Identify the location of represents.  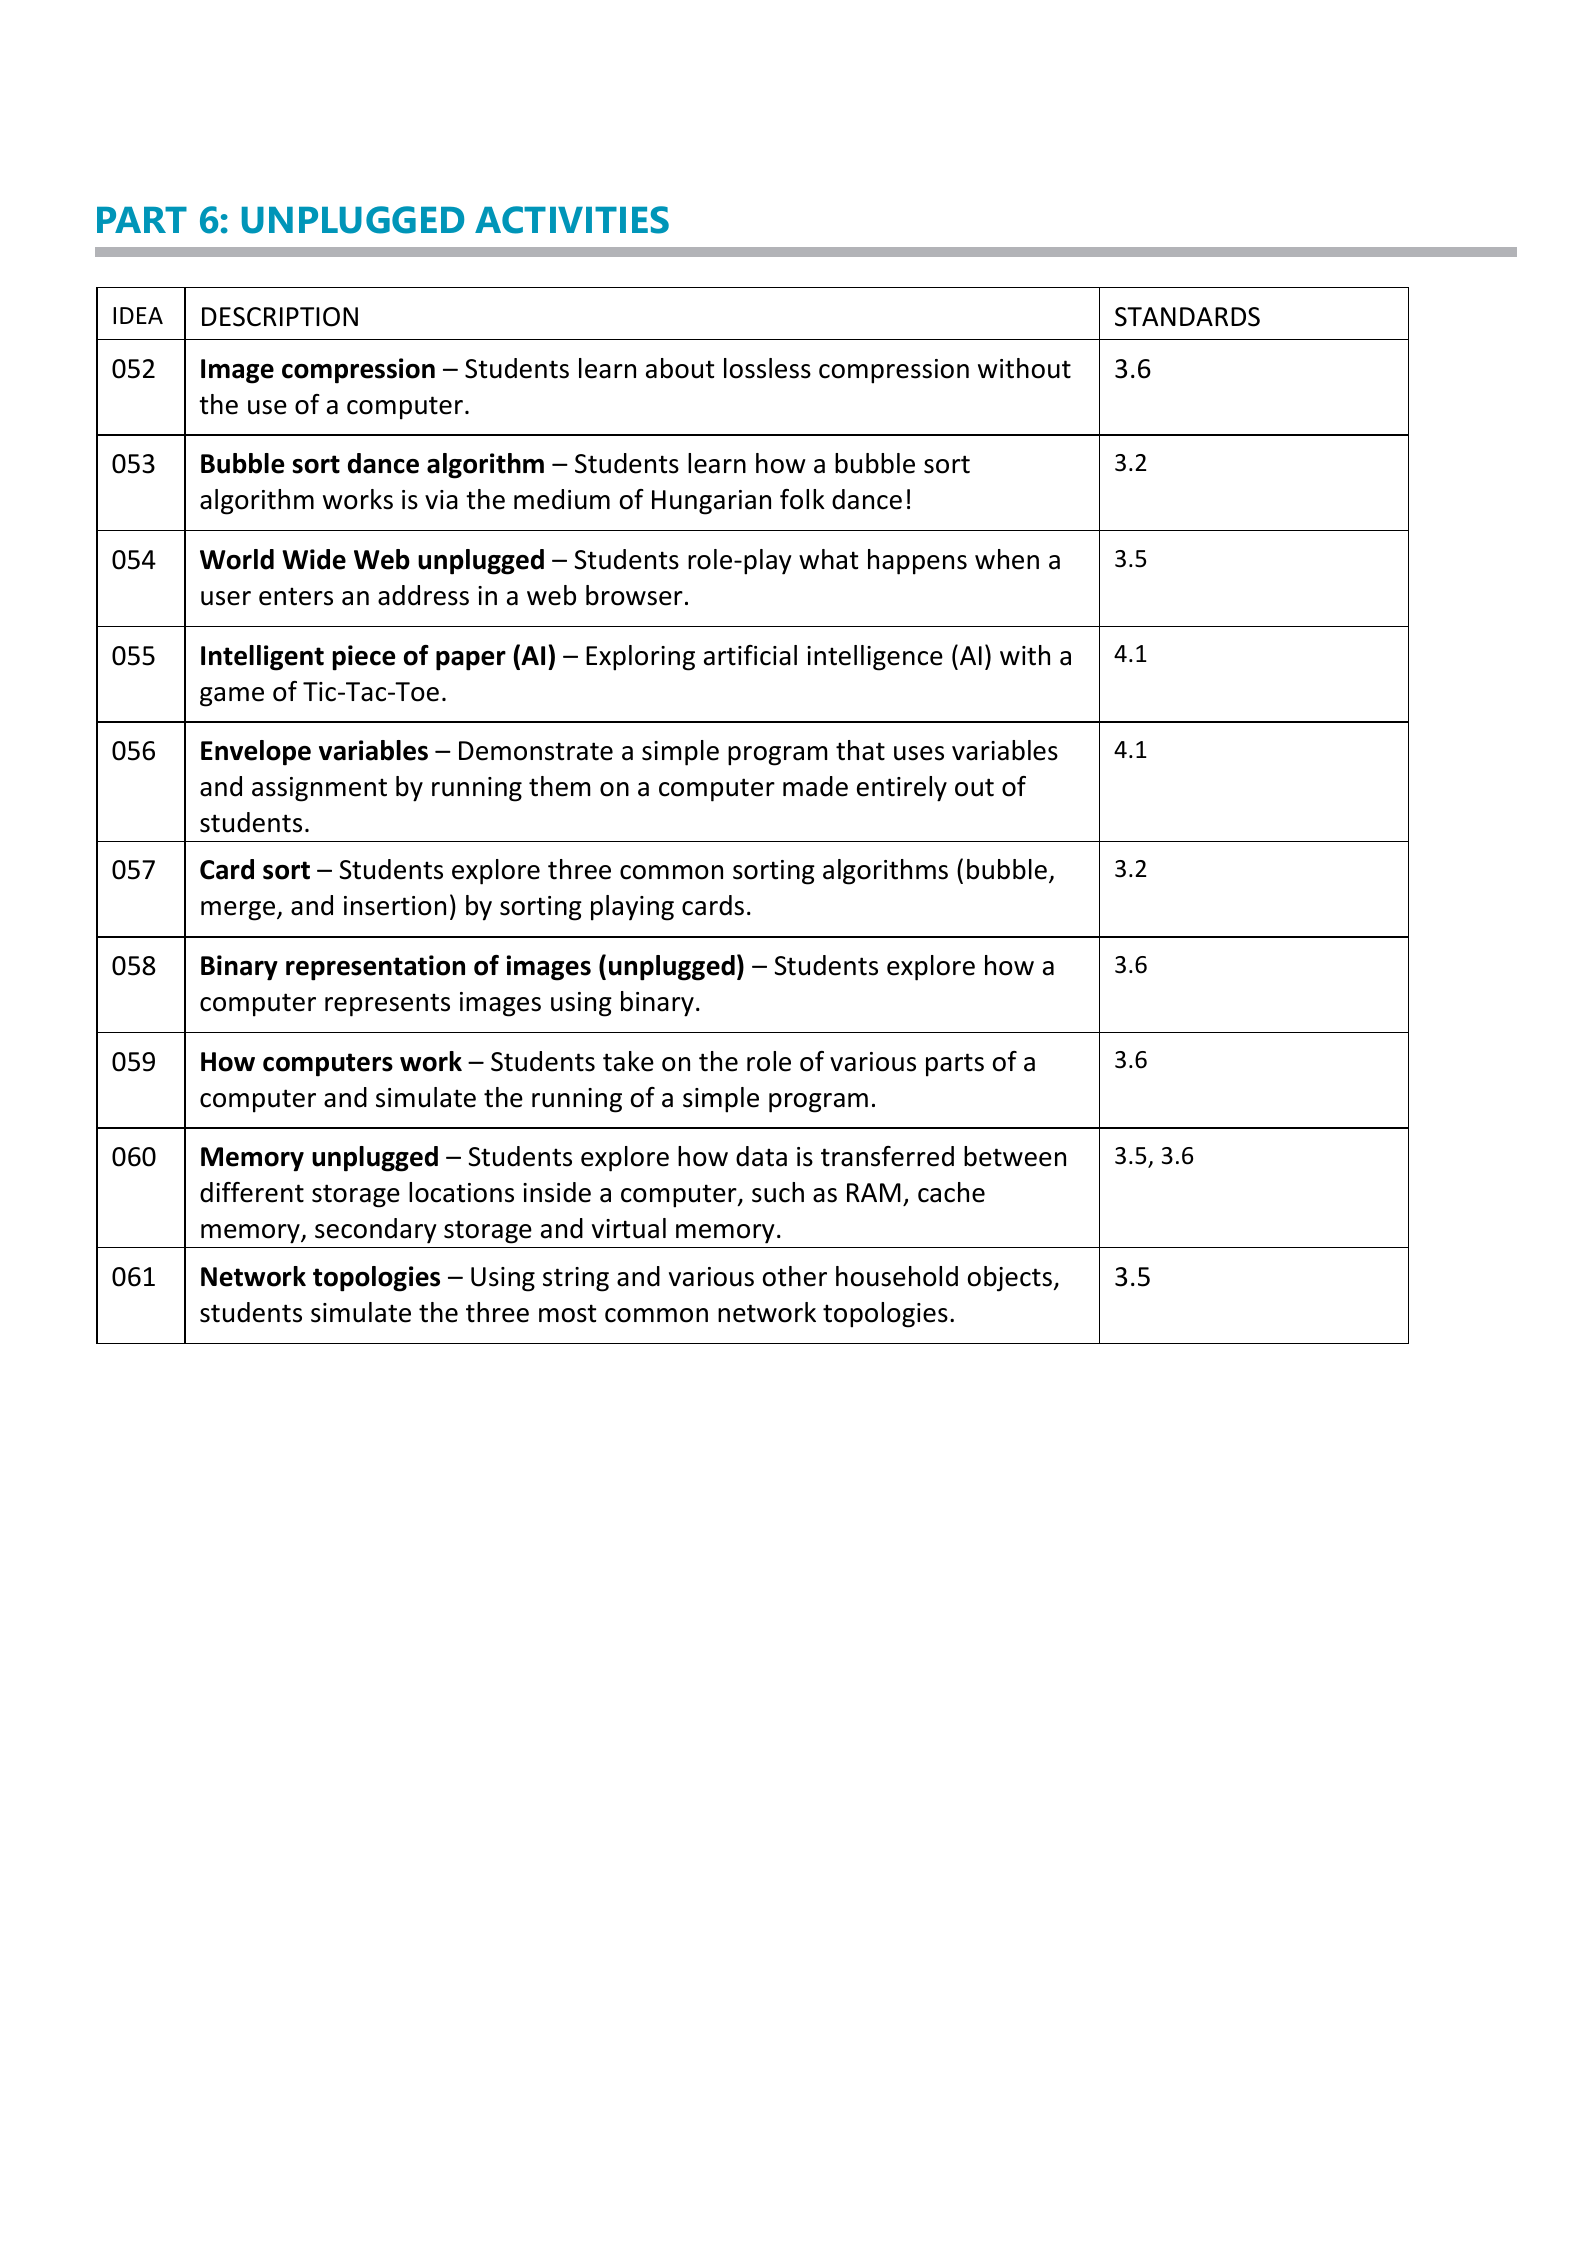
(387, 1005).
